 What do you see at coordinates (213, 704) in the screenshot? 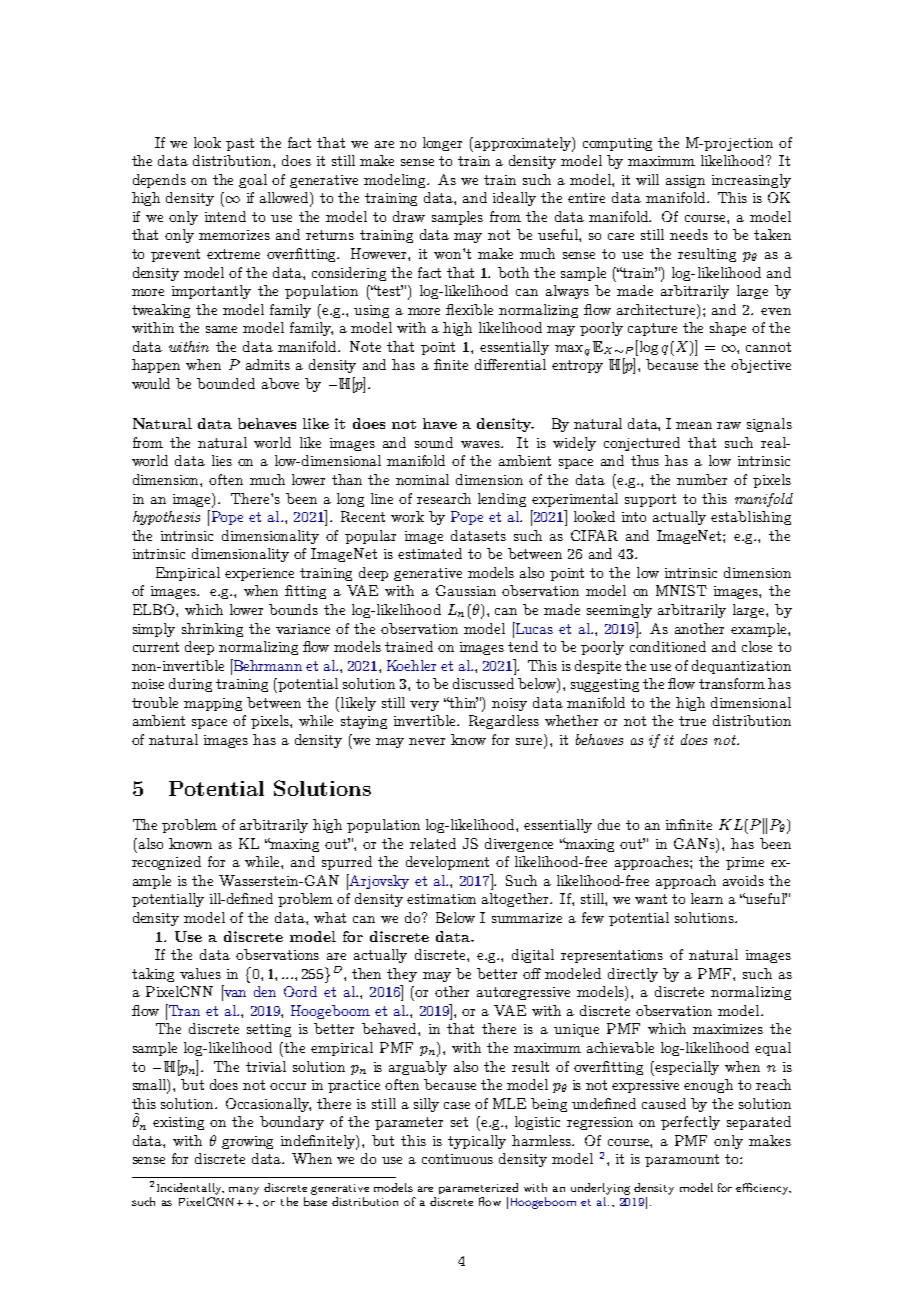
I see `mapping` at bounding box center [213, 704].
